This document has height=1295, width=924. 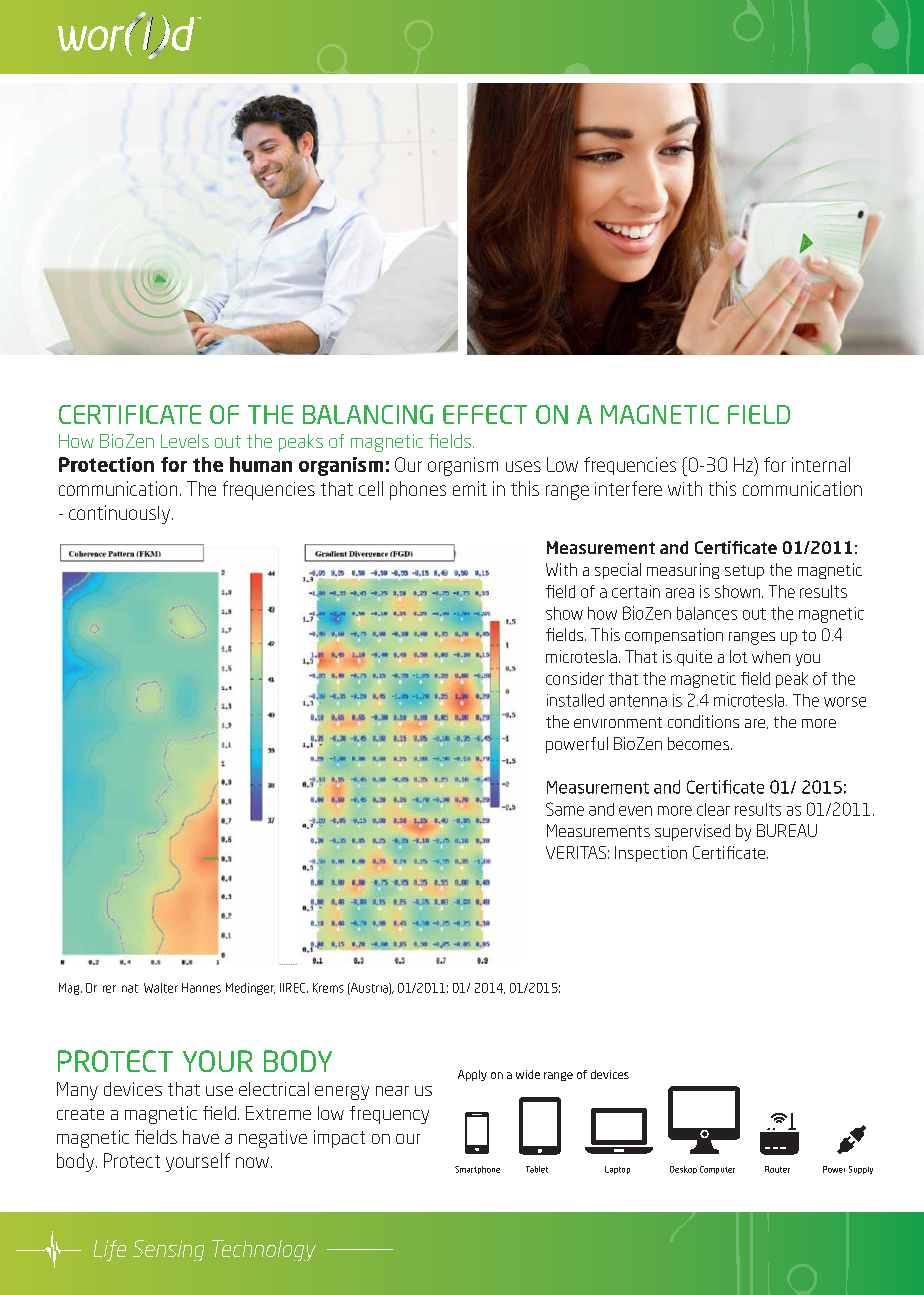 I want to click on Router, so click(x=777, y=1169).
